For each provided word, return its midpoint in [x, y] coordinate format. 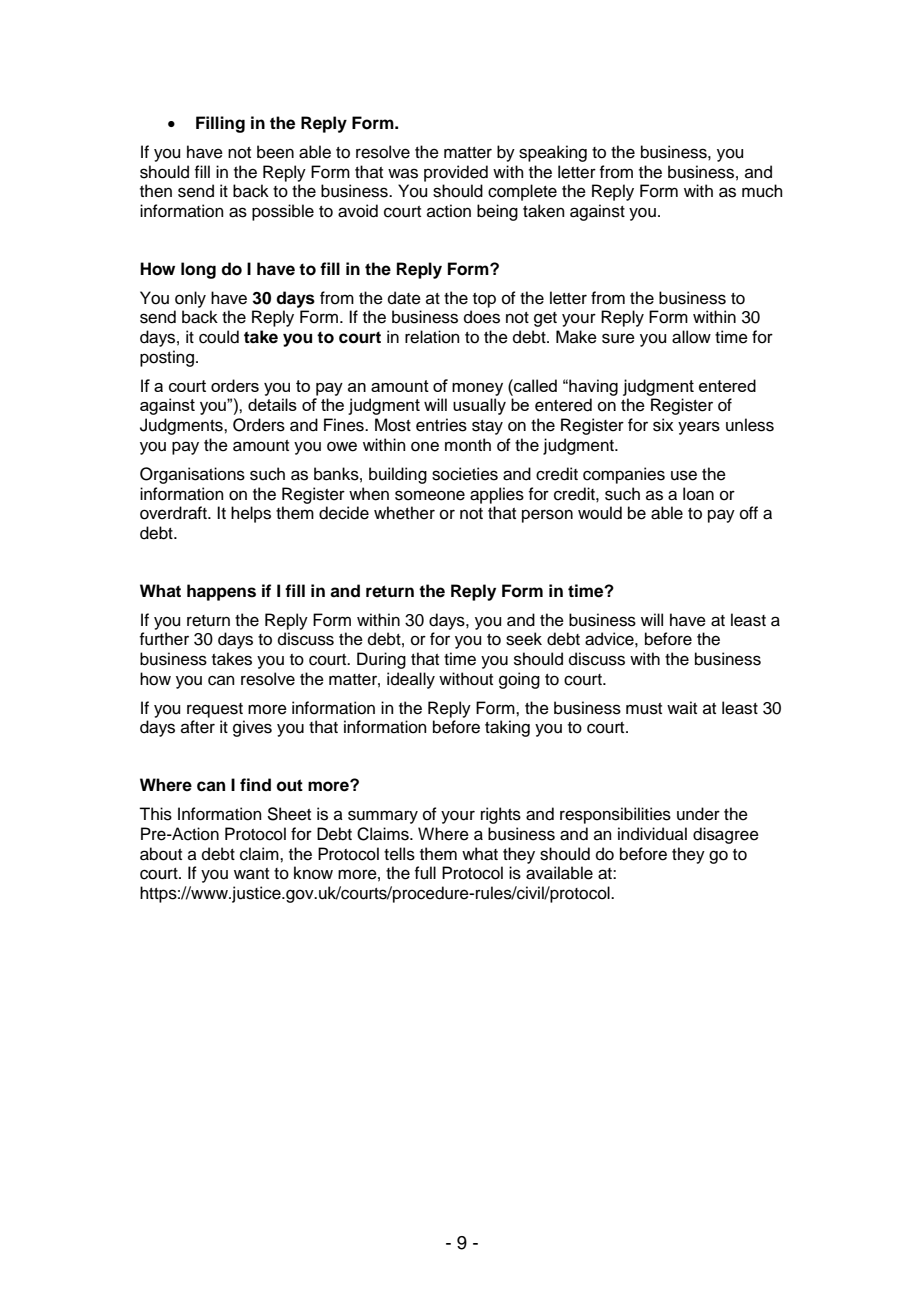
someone [430, 495]
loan [698, 494]
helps [251, 514]
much [762, 191]
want [251, 874]
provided [456, 173]
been [275, 152]
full [425, 873]
